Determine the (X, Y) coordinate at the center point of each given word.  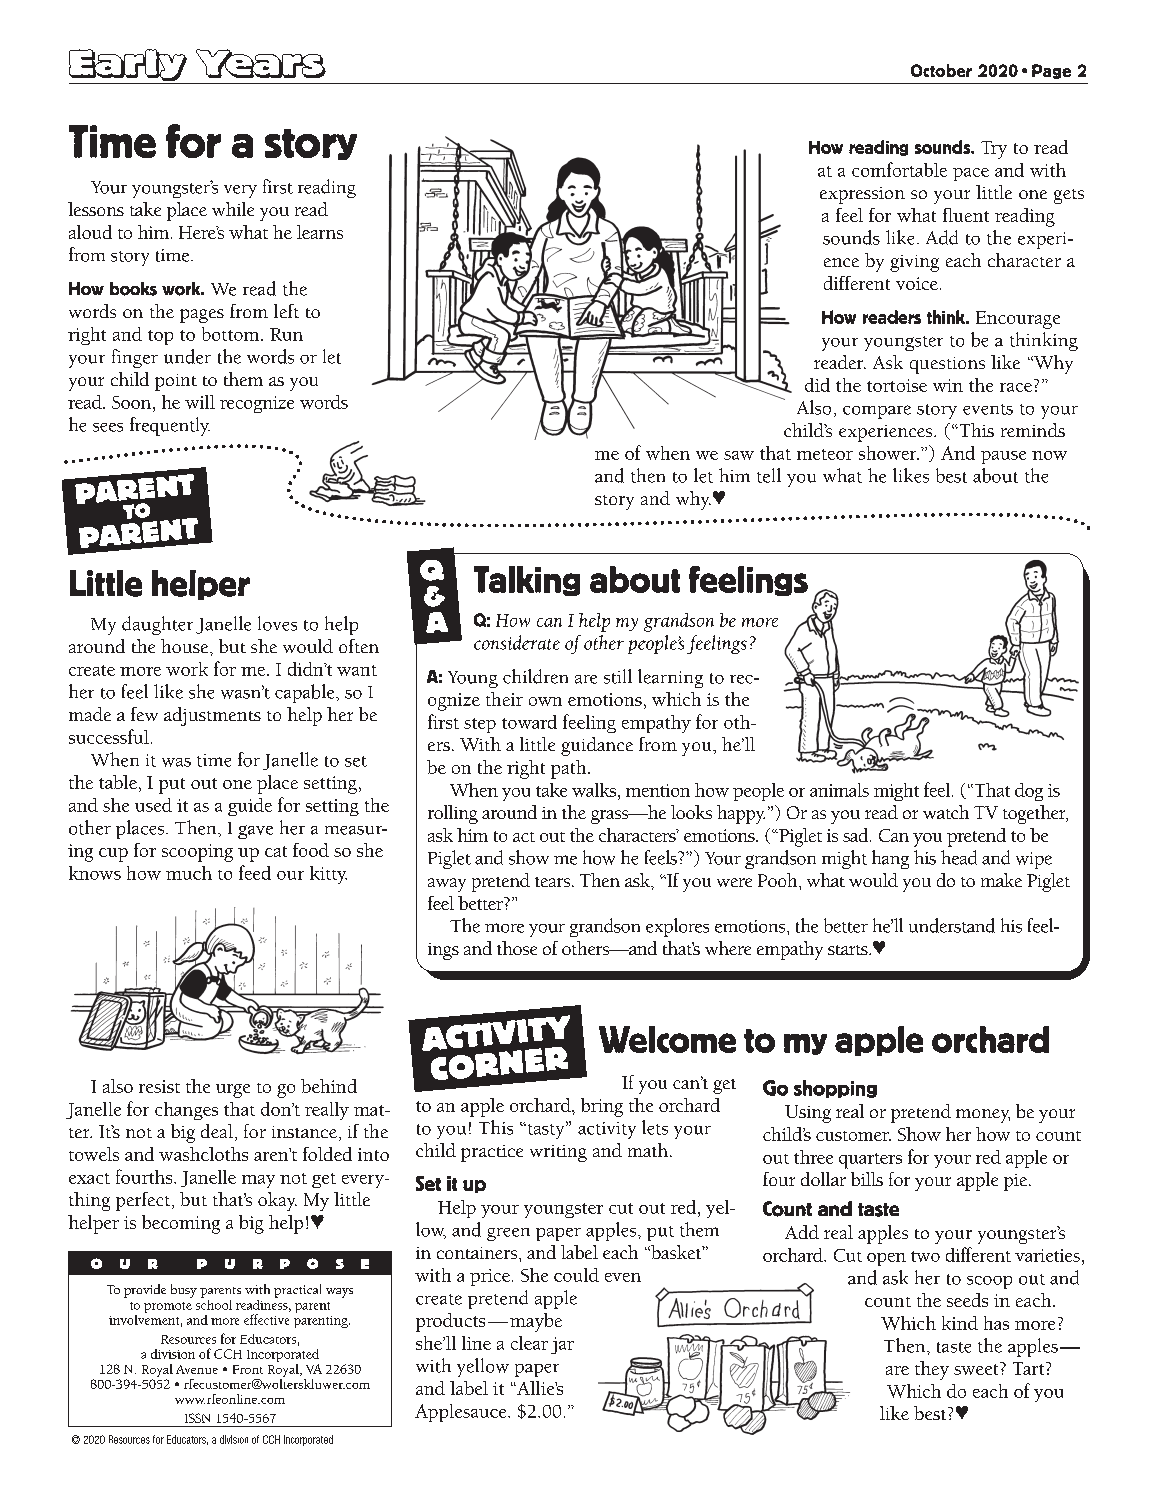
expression (862, 195)
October (941, 70)
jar (562, 1345)
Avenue (197, 1369)
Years (261, 63)
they (932, 1370)
